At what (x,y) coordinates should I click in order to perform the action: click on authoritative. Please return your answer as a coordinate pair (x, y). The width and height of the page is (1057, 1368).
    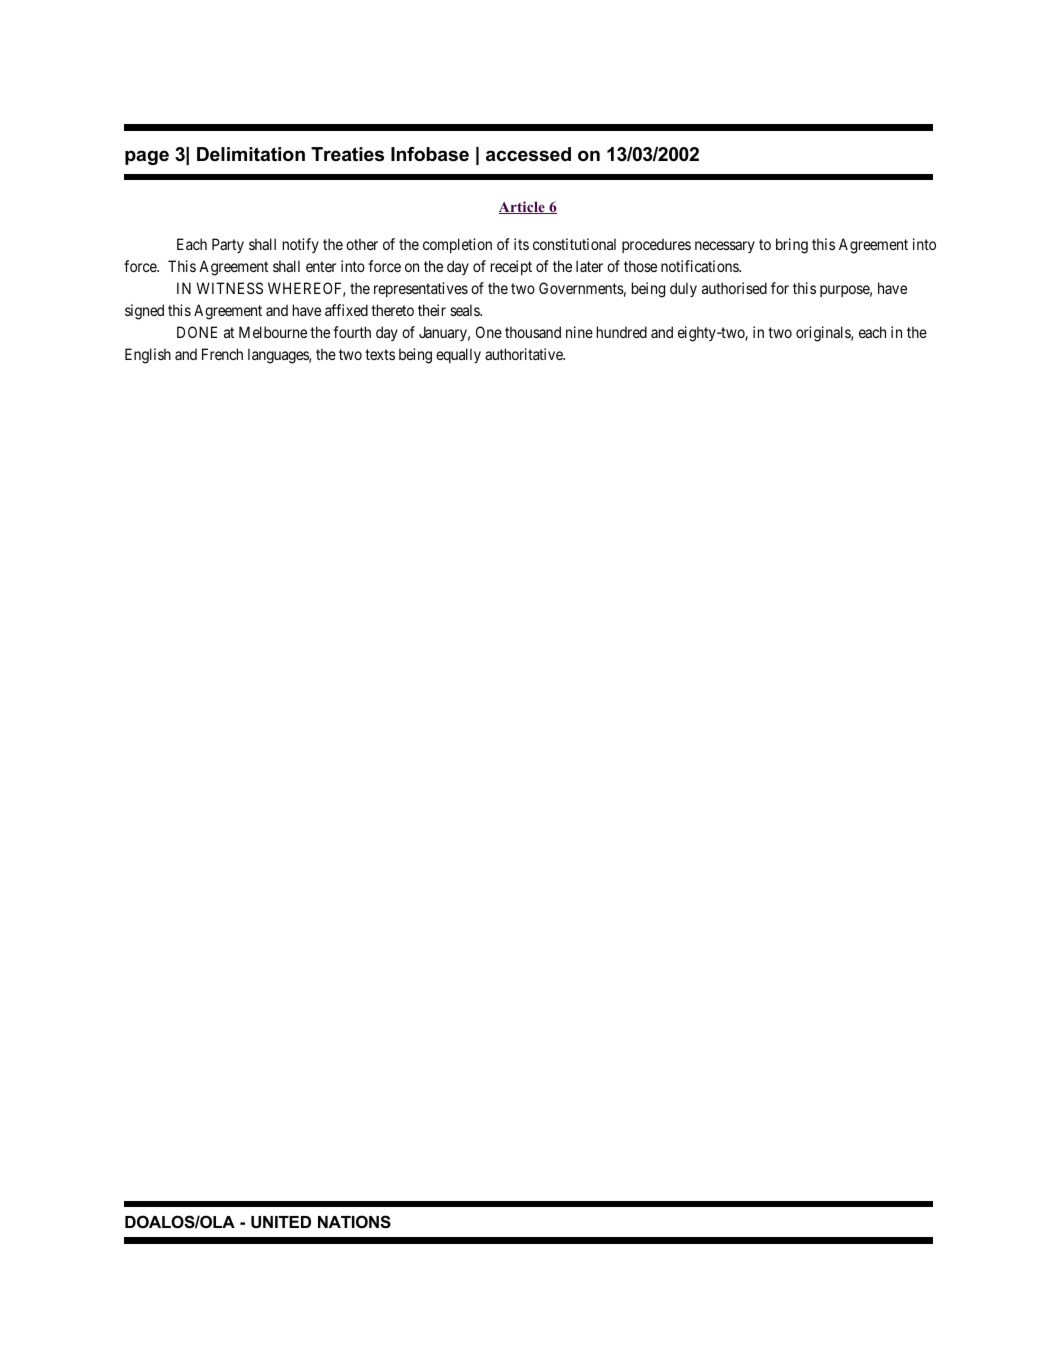
    Looking at the image, I should click on (525, 354).
